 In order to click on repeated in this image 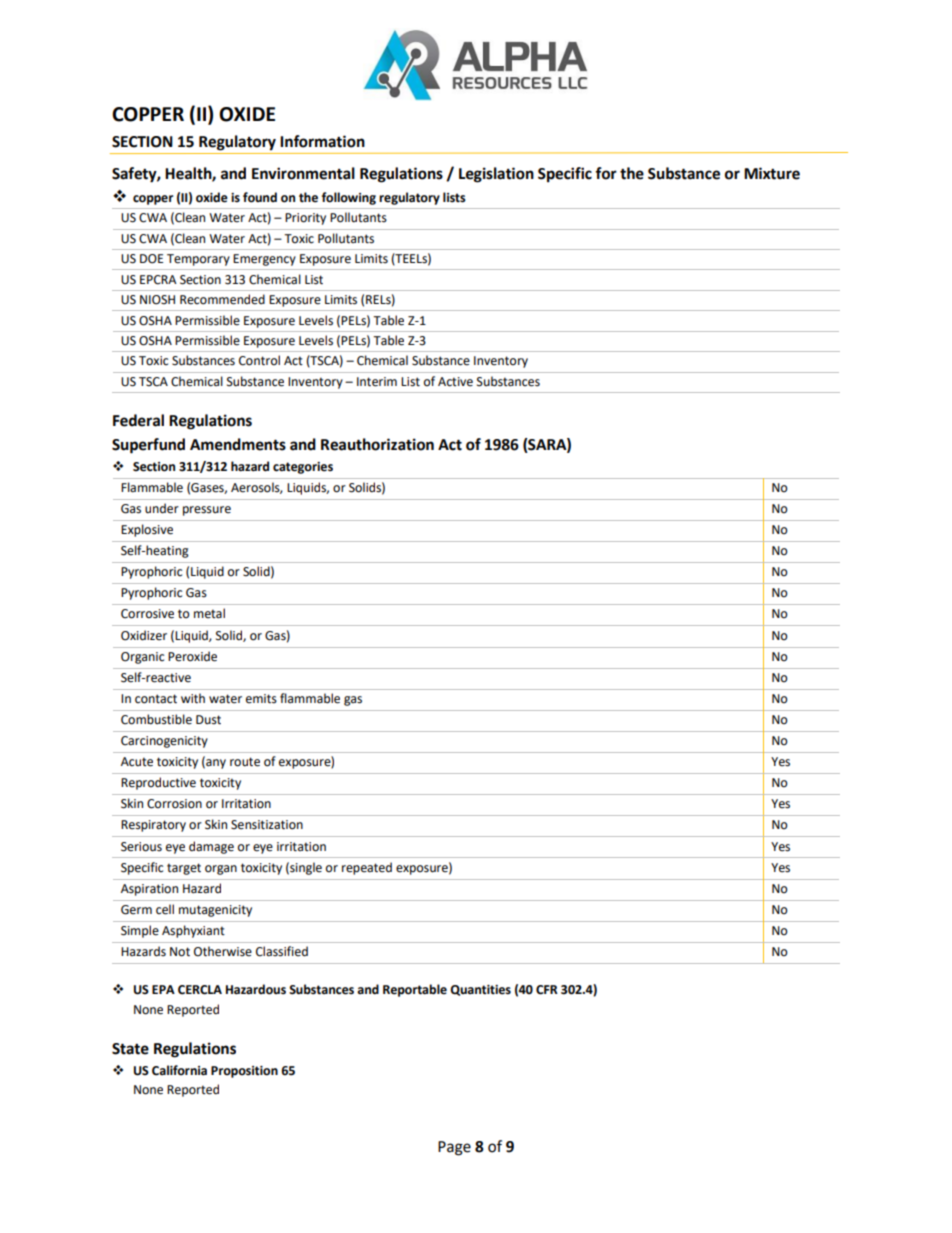, I will do `click(367, 868)`.
